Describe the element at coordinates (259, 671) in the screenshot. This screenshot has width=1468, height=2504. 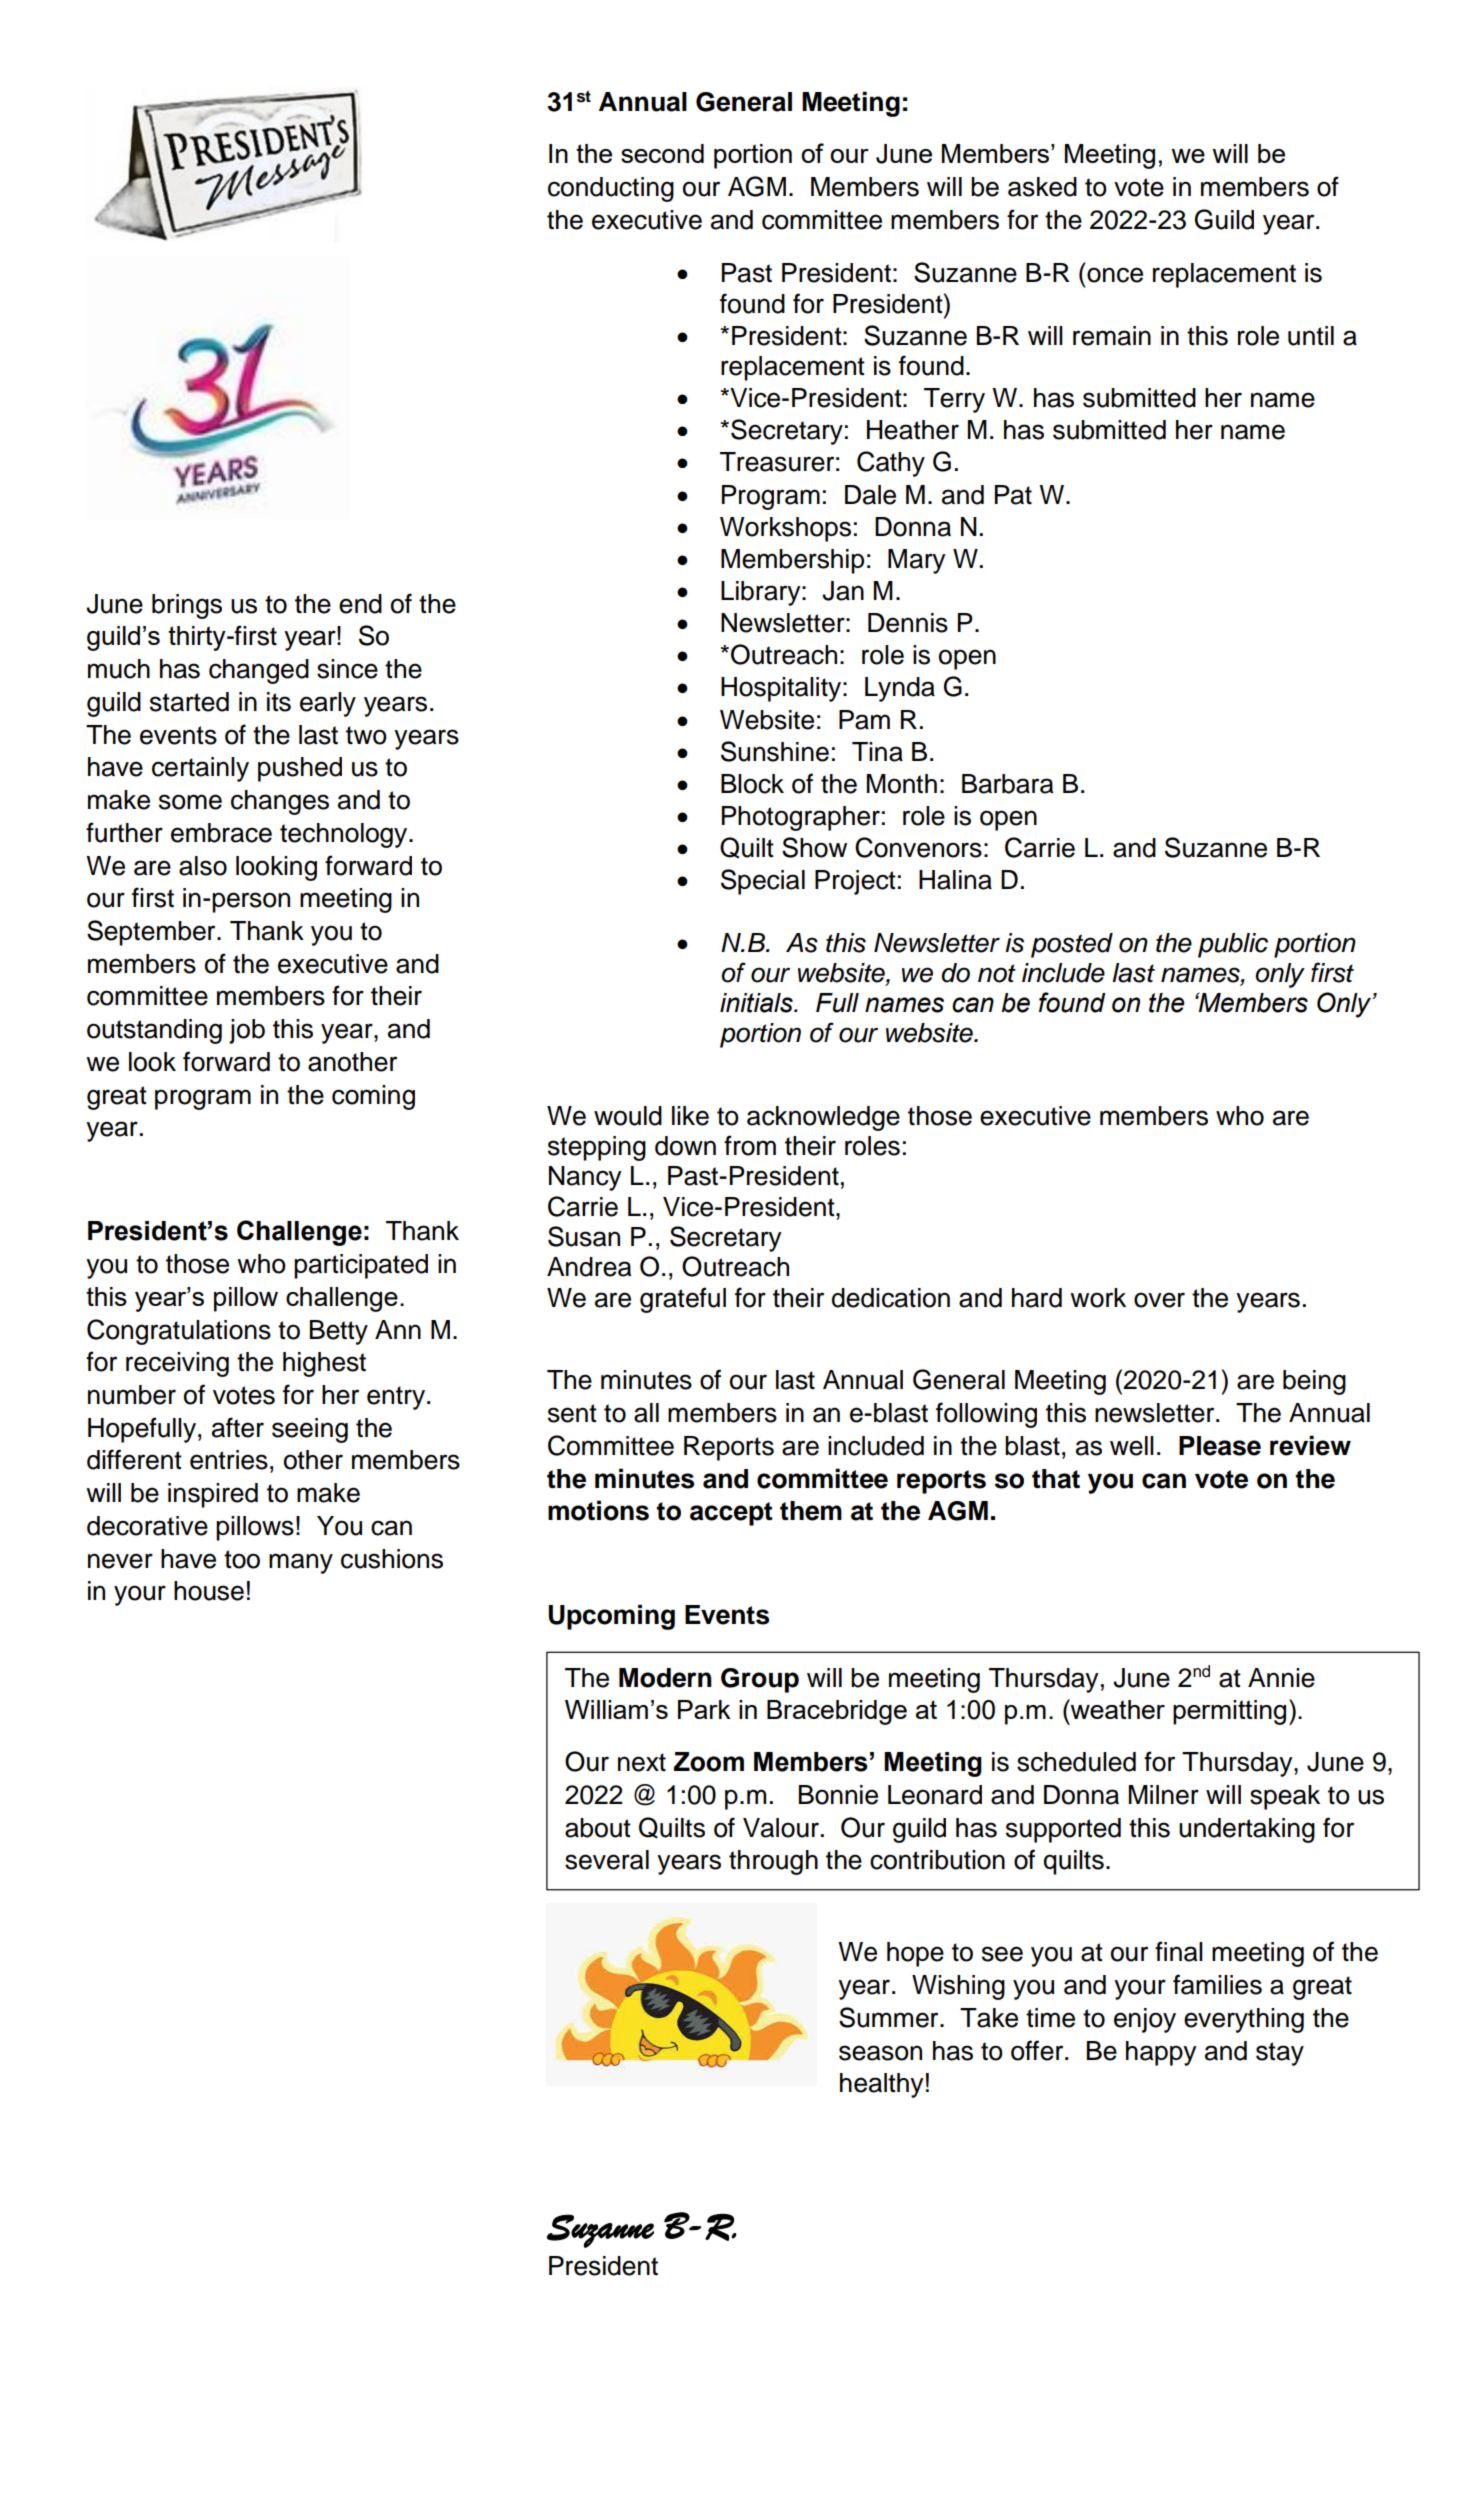
I see `changed` at that location.
